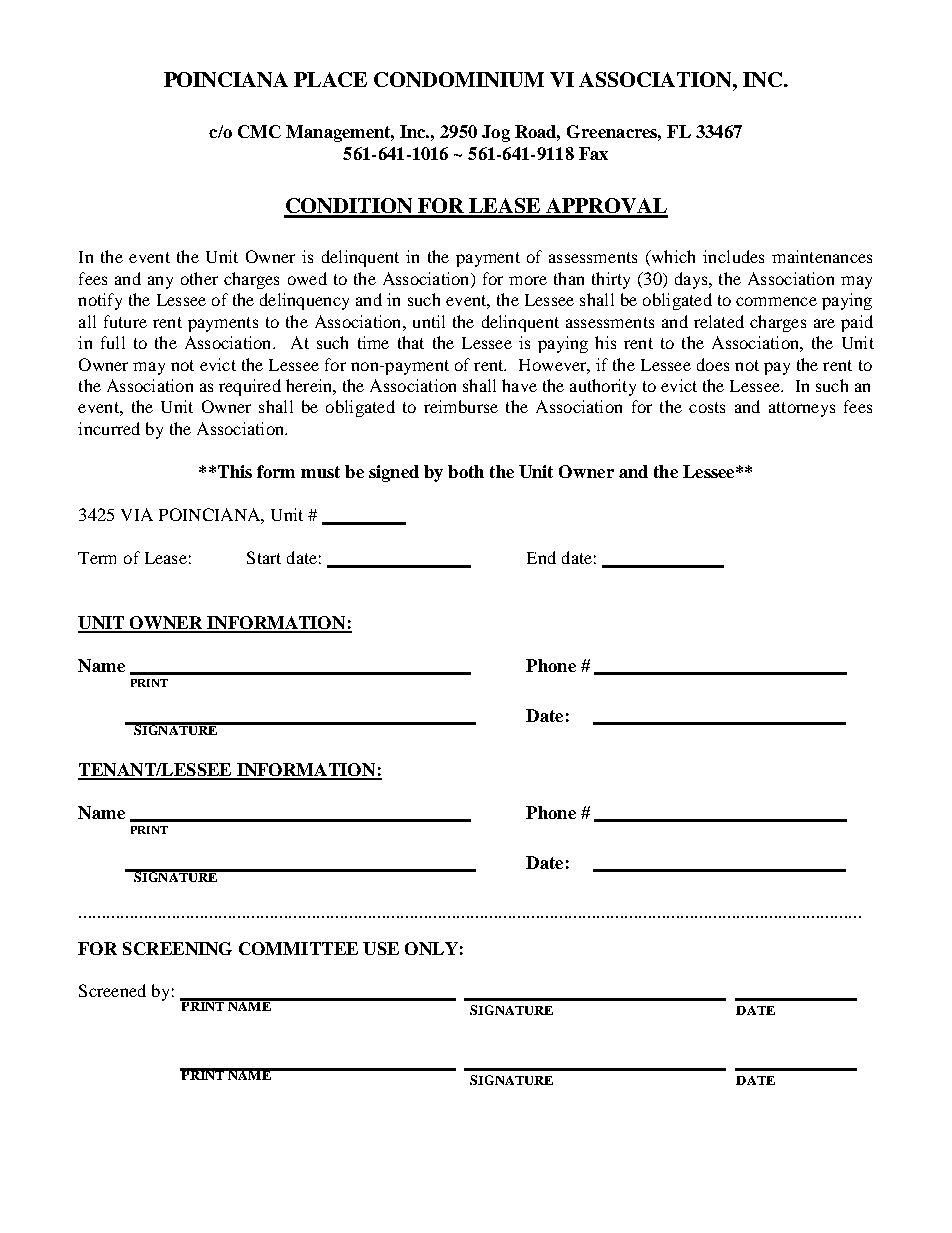 The image size is (952, 1233). I want to click on Jog, so click(496, 133).
